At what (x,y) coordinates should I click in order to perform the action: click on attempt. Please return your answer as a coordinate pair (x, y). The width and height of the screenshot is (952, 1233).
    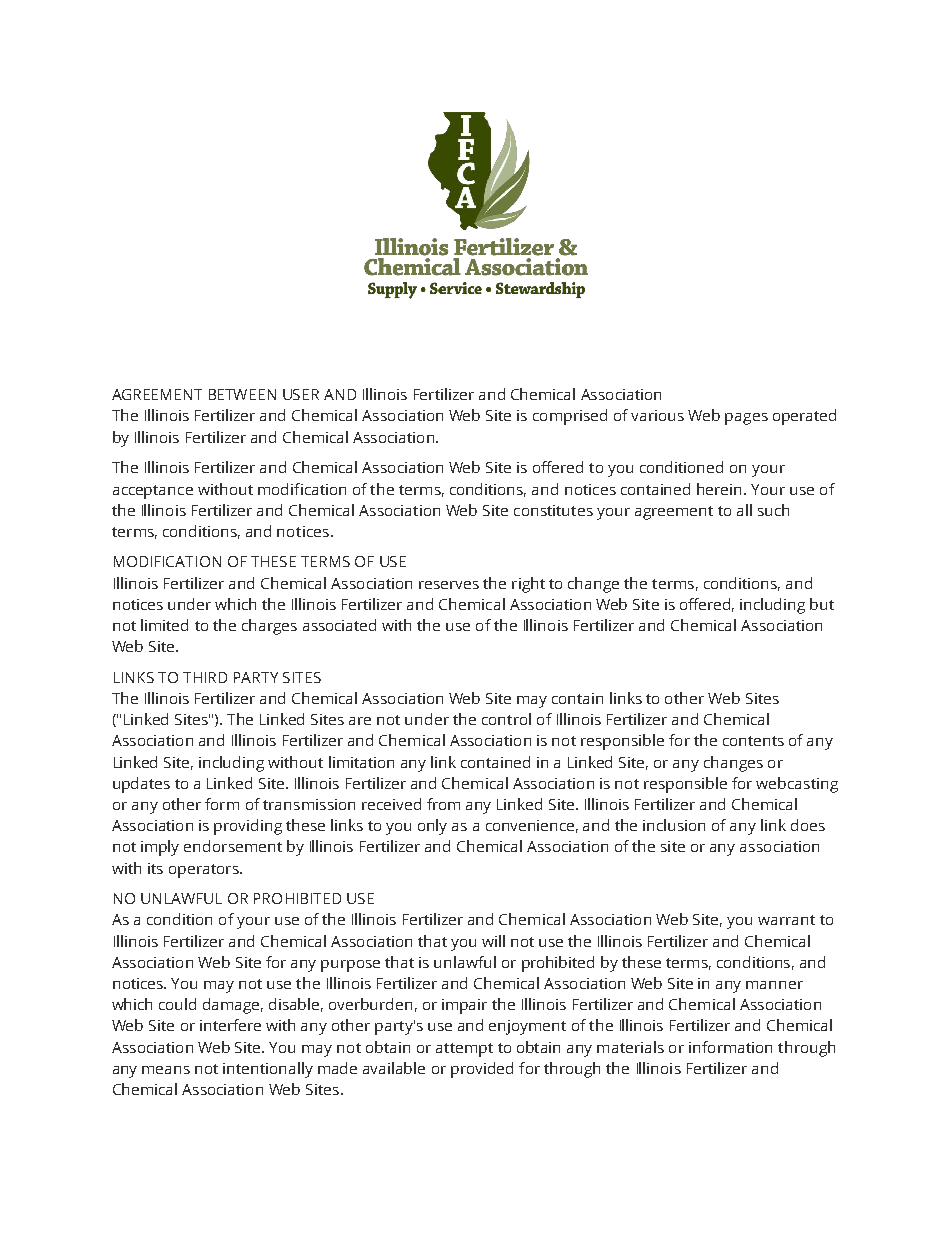
    Looking at the image, I should click on (464, 1050).
